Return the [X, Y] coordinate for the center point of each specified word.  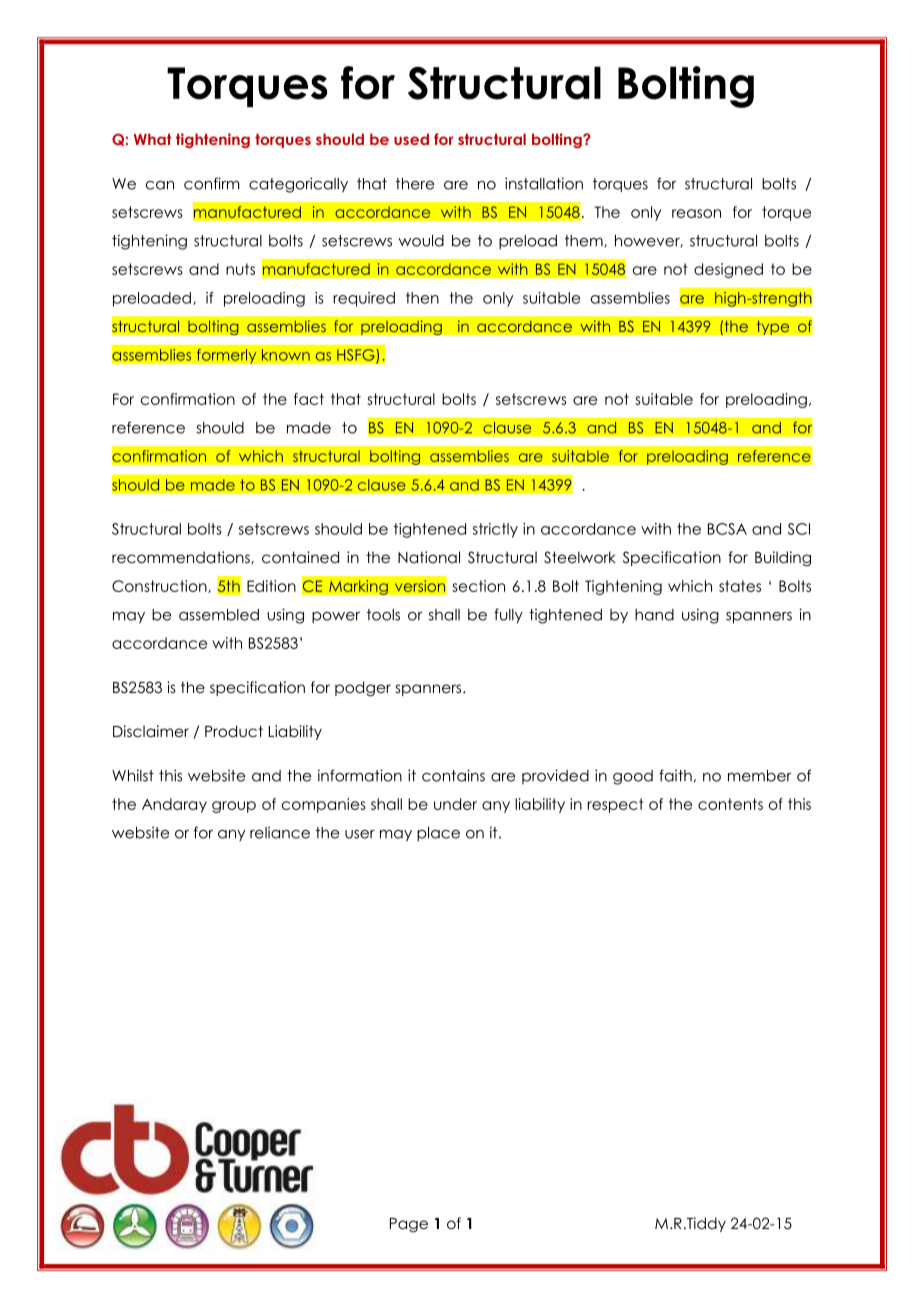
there [415, 184]
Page [409, 1225]
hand [654, 615]
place [438, 834]
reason [696, 213]
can [160, 185]
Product [234, 731]
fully [508, 615]
